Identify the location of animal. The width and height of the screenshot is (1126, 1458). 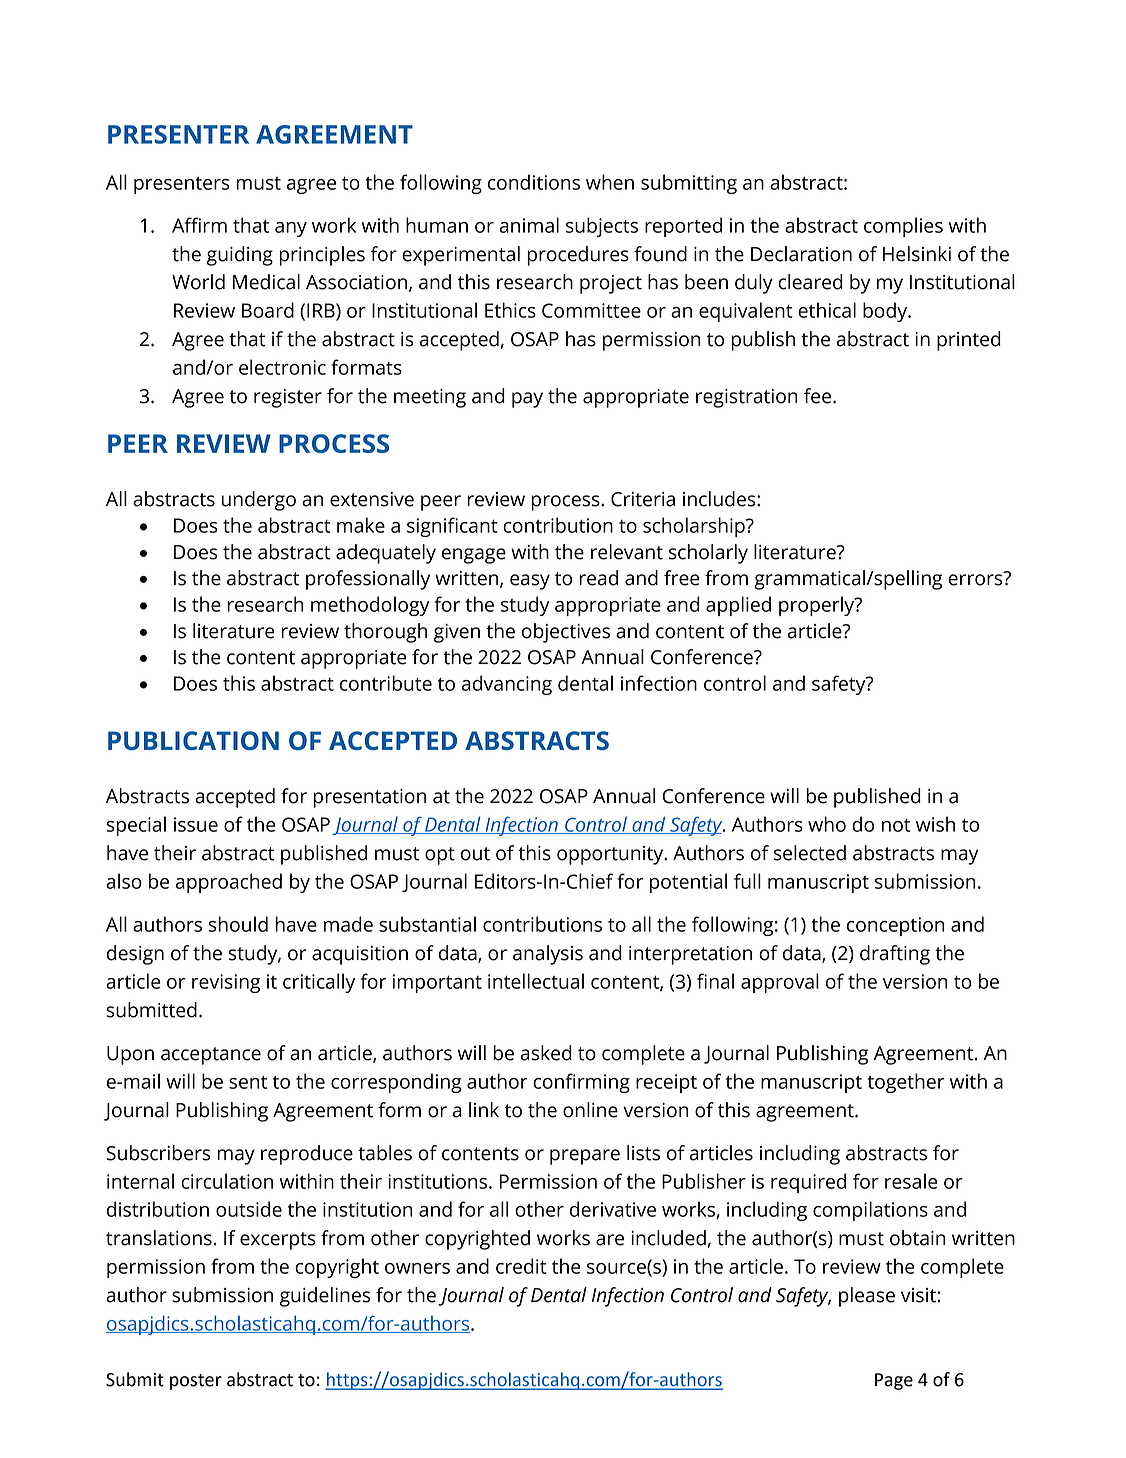
(529, 225).
